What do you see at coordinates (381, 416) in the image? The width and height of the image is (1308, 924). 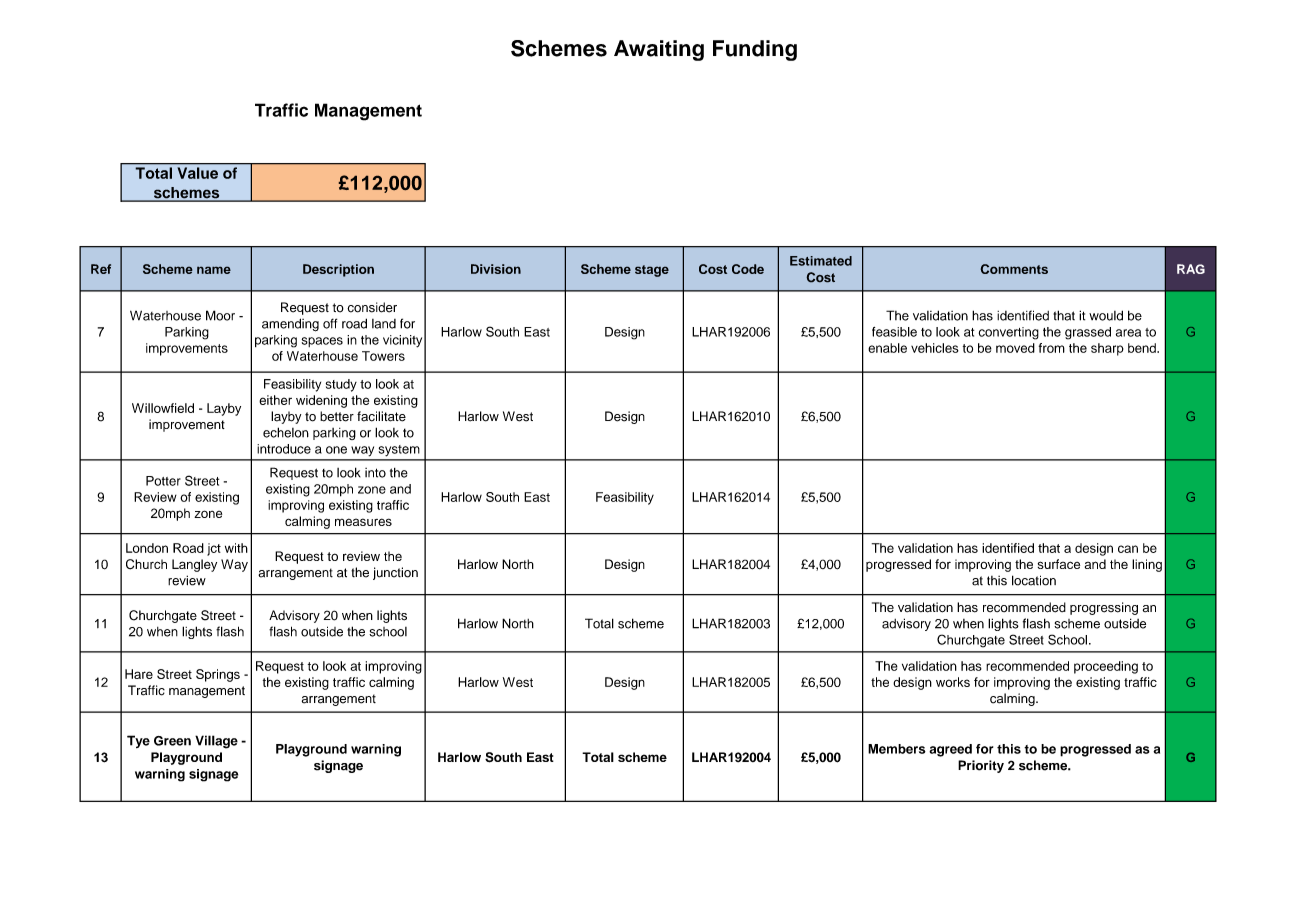 I see `facilitate` at bounding box center [381, 416].
